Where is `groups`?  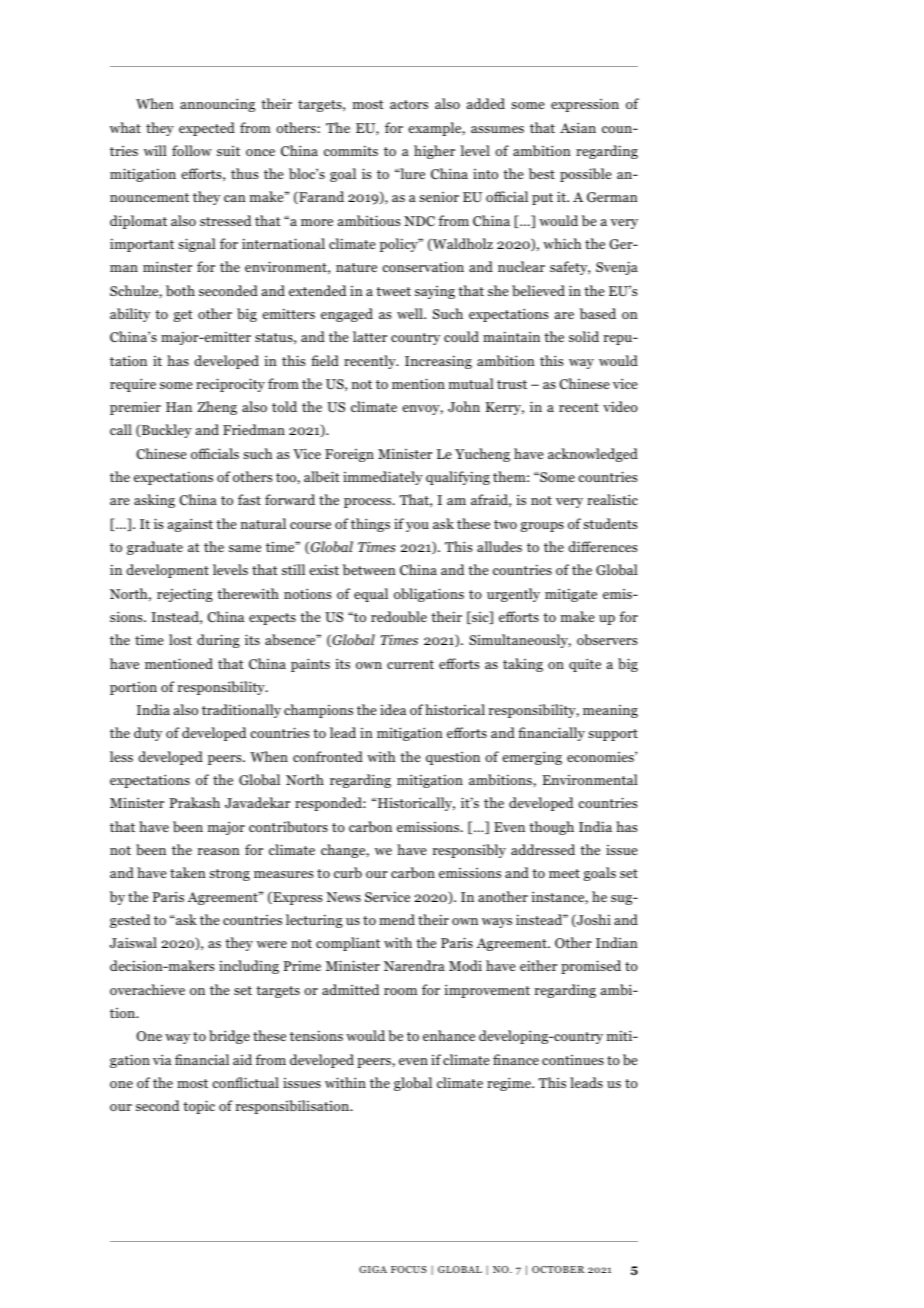
groups is located at coordinates (542, 527).
